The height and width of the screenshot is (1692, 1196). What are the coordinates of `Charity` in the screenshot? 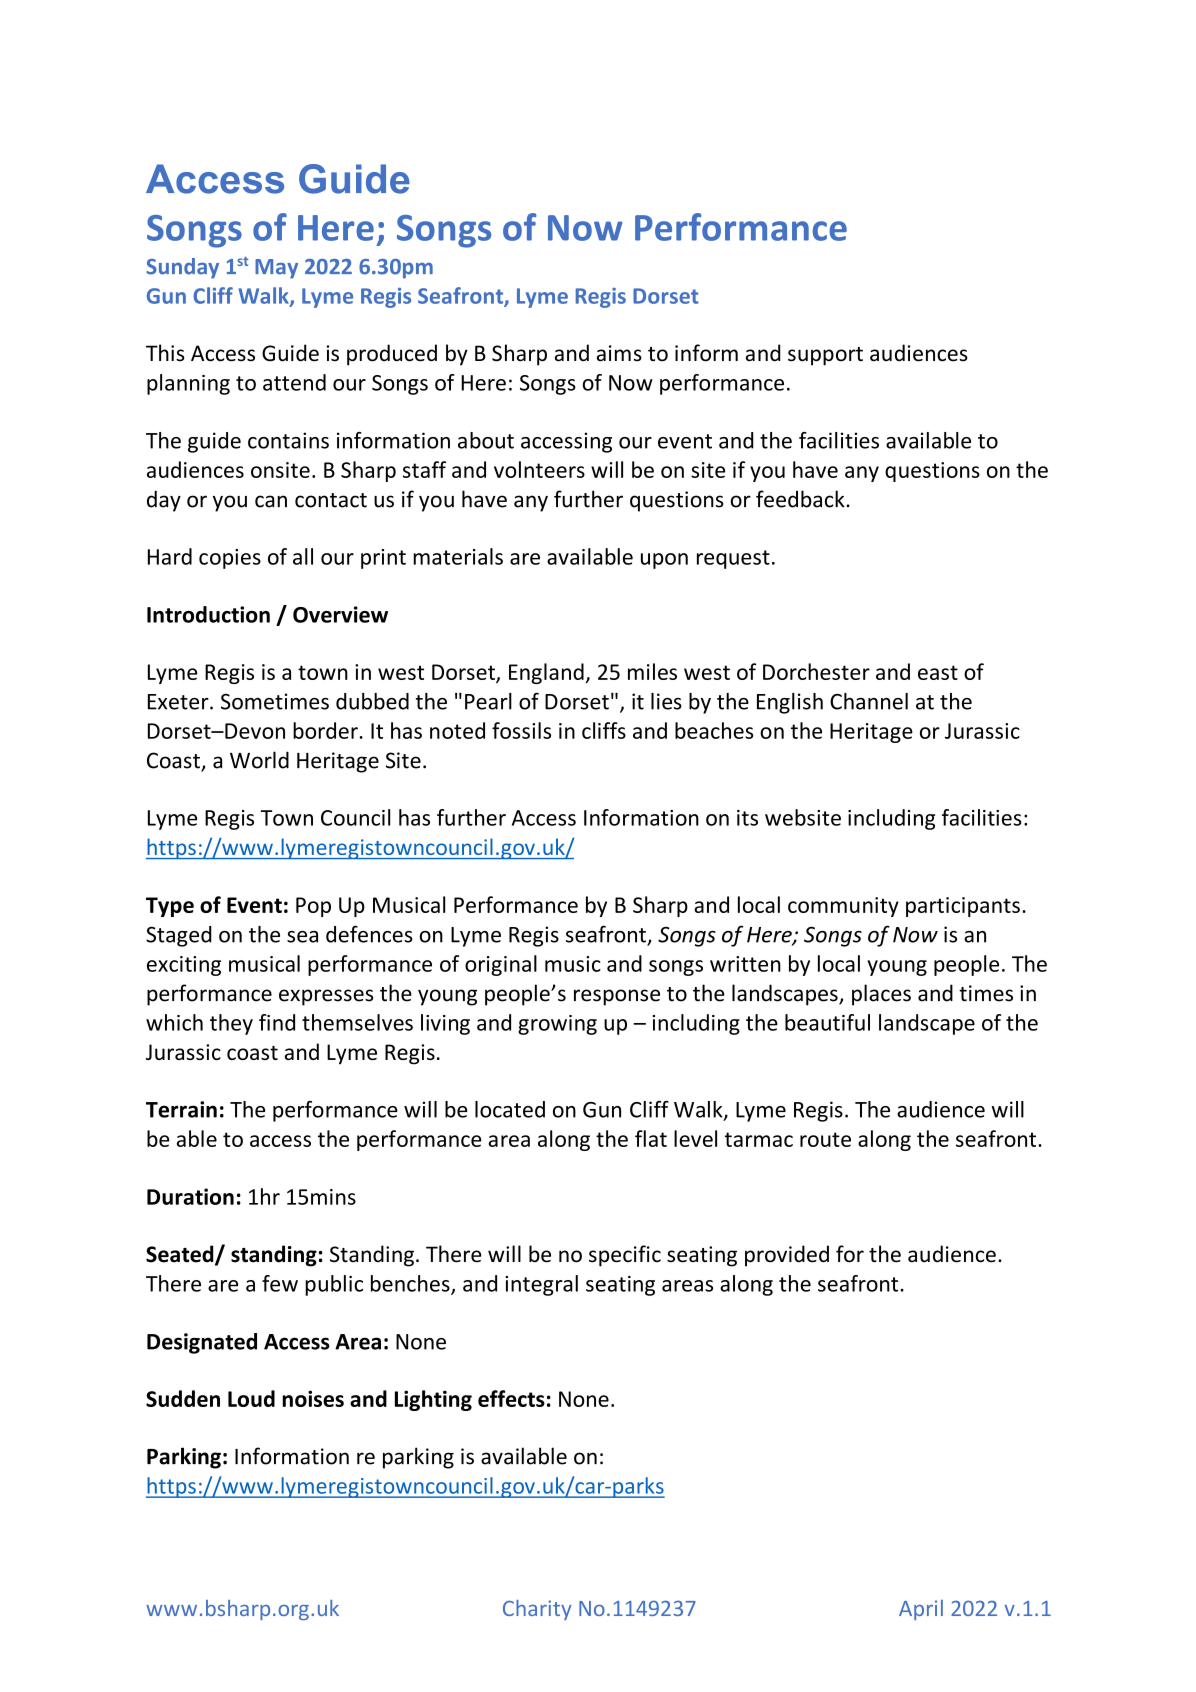 It's located at (537, 1610).
